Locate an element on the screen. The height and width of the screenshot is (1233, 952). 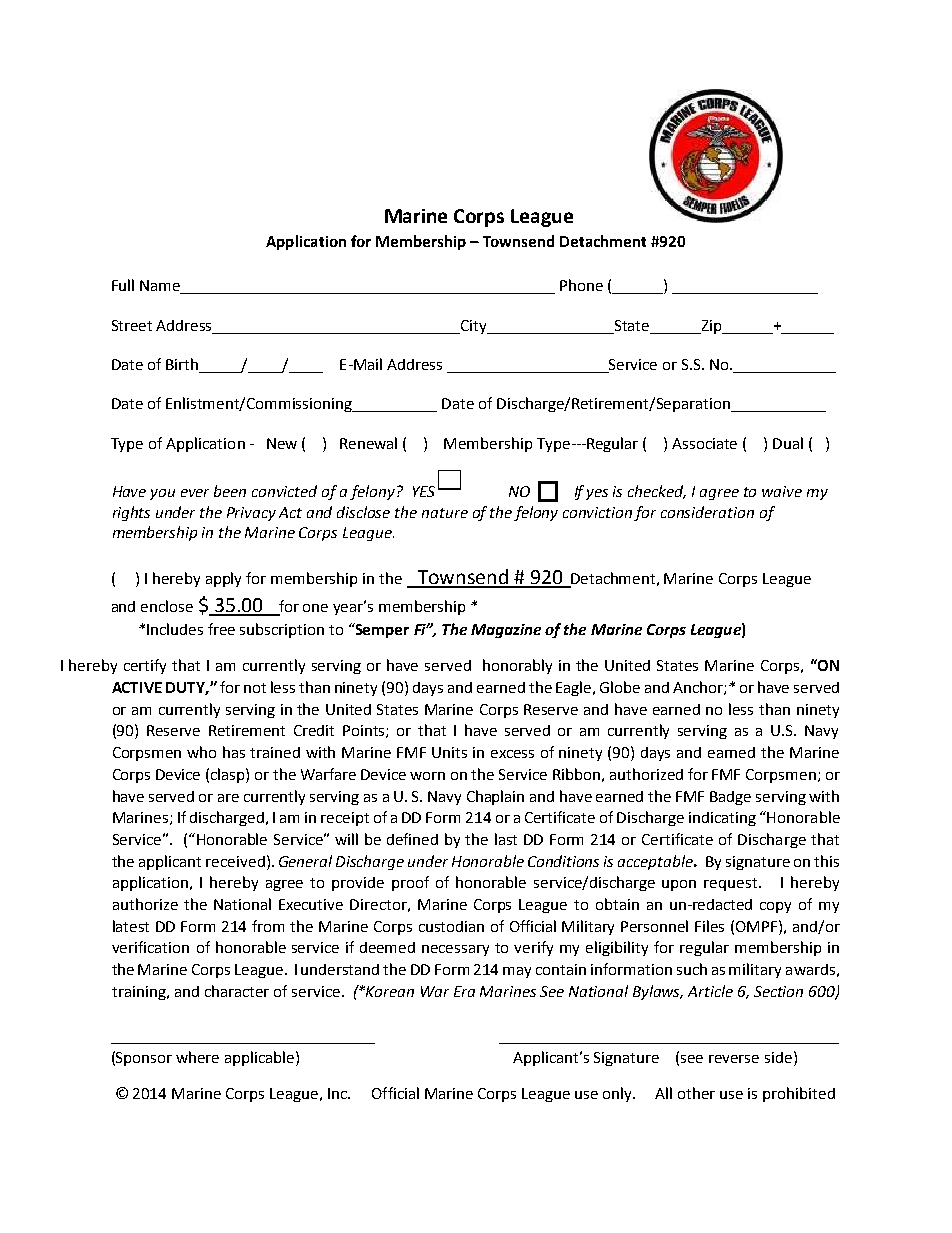
Phone is located at coordinates (581, 285).
